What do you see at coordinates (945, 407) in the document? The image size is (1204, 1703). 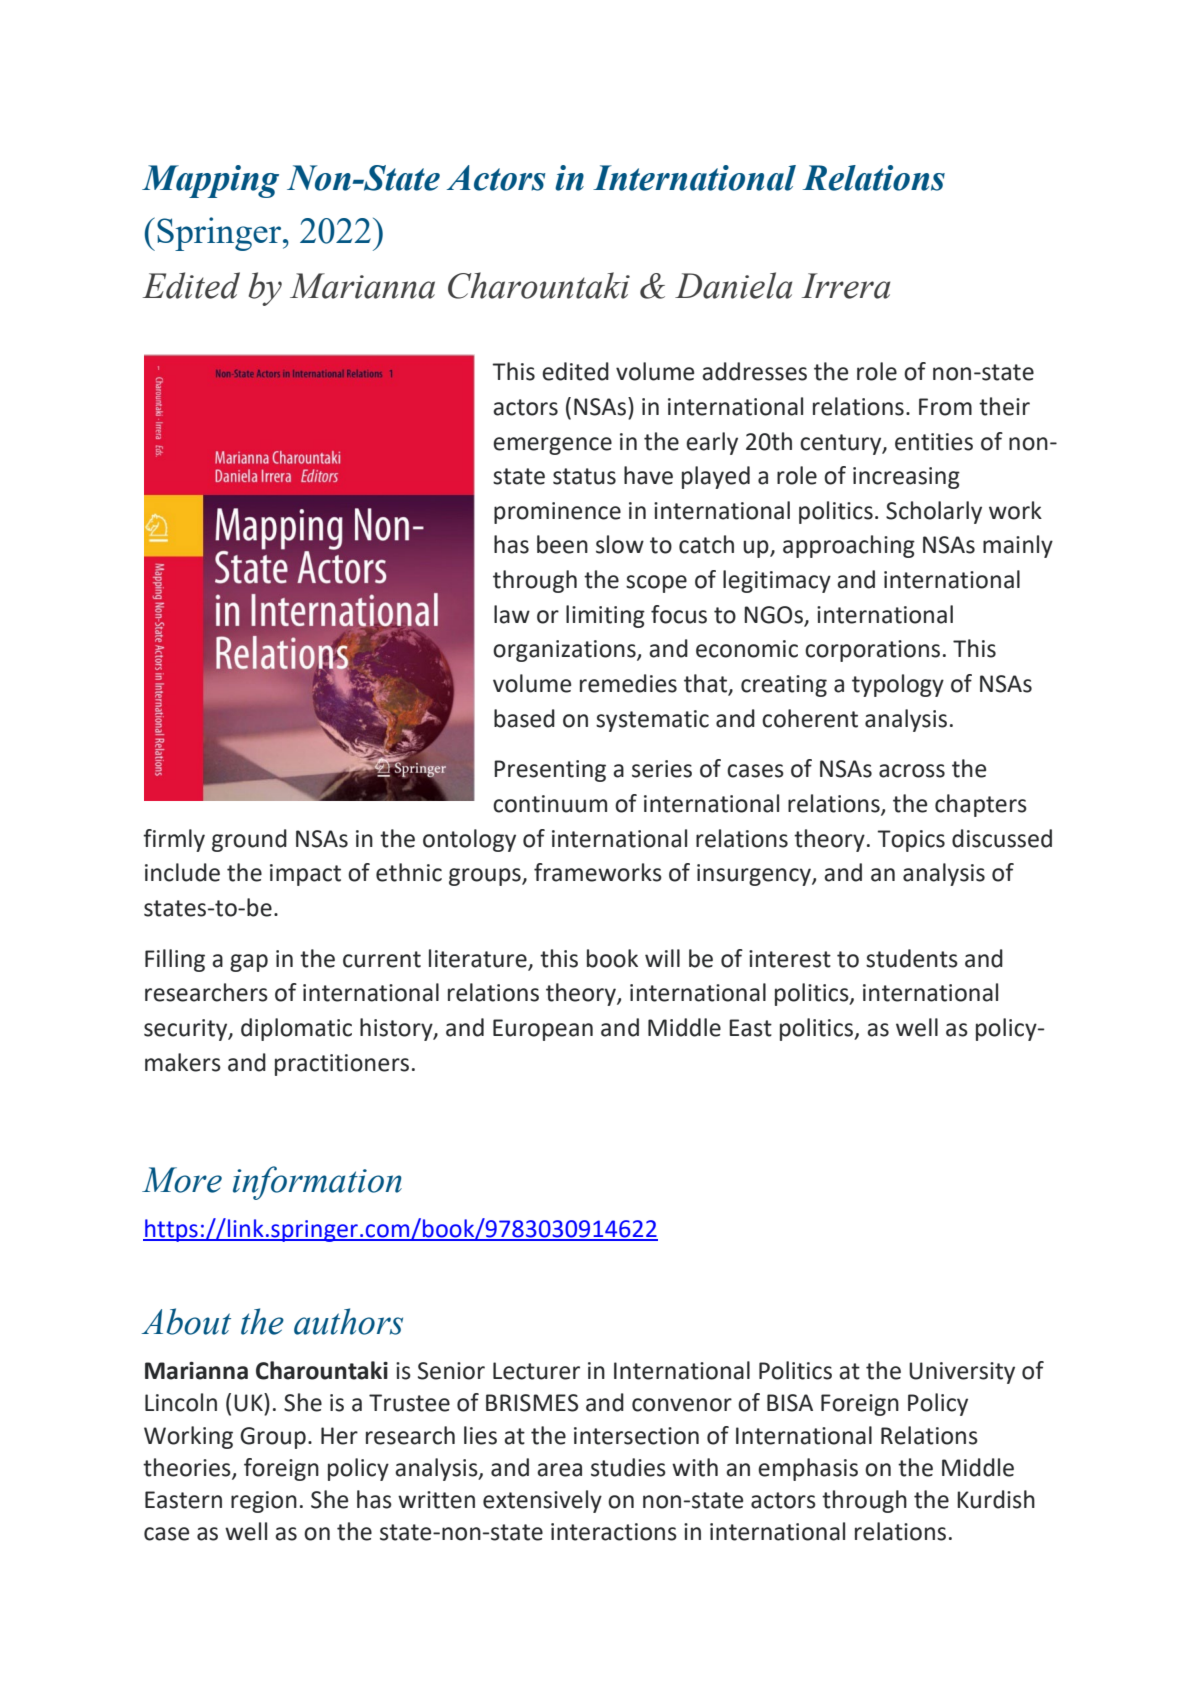 I see `From` at bounding box center [945, 407].
